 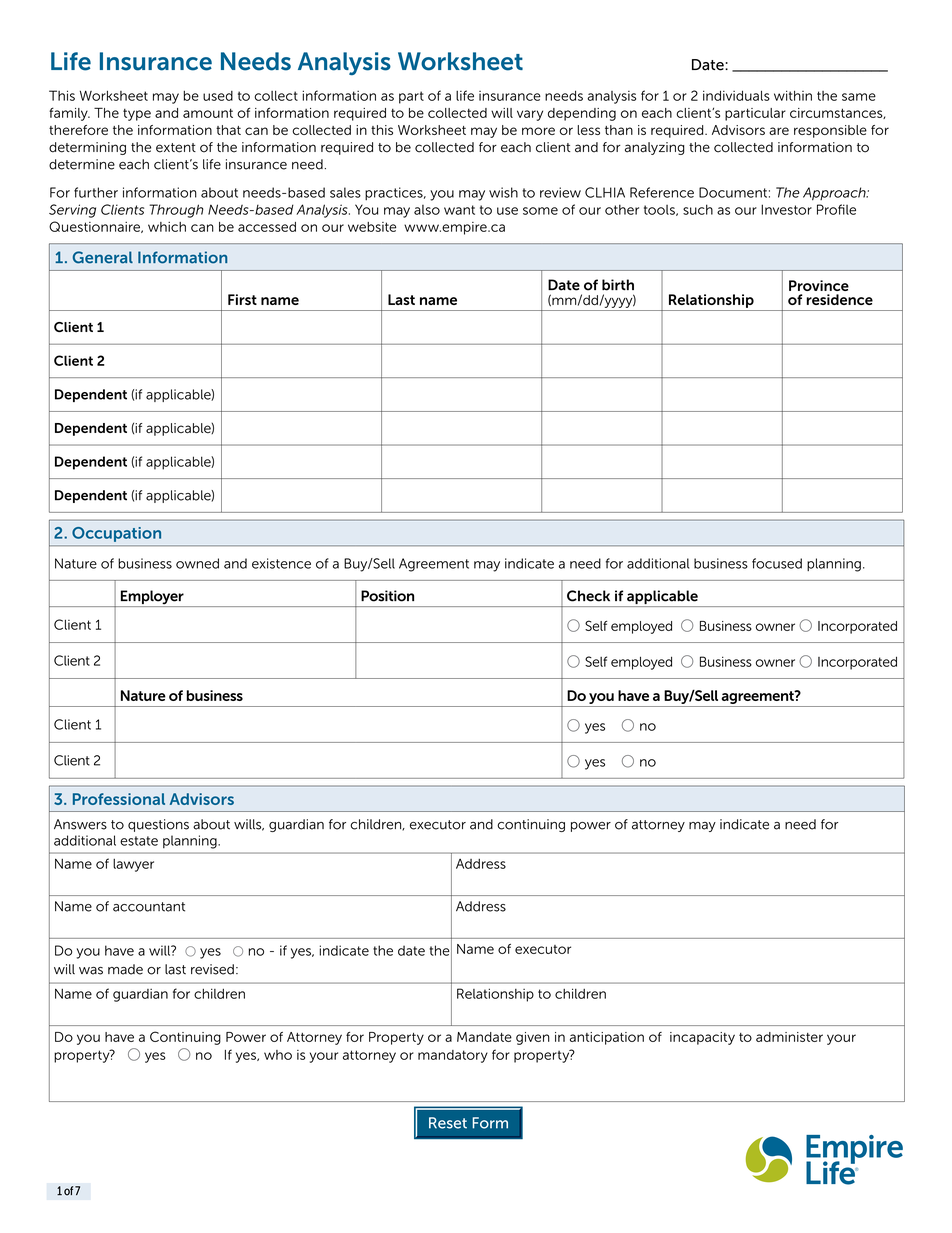 I want to click on vary, so click(x=530, y=115).
